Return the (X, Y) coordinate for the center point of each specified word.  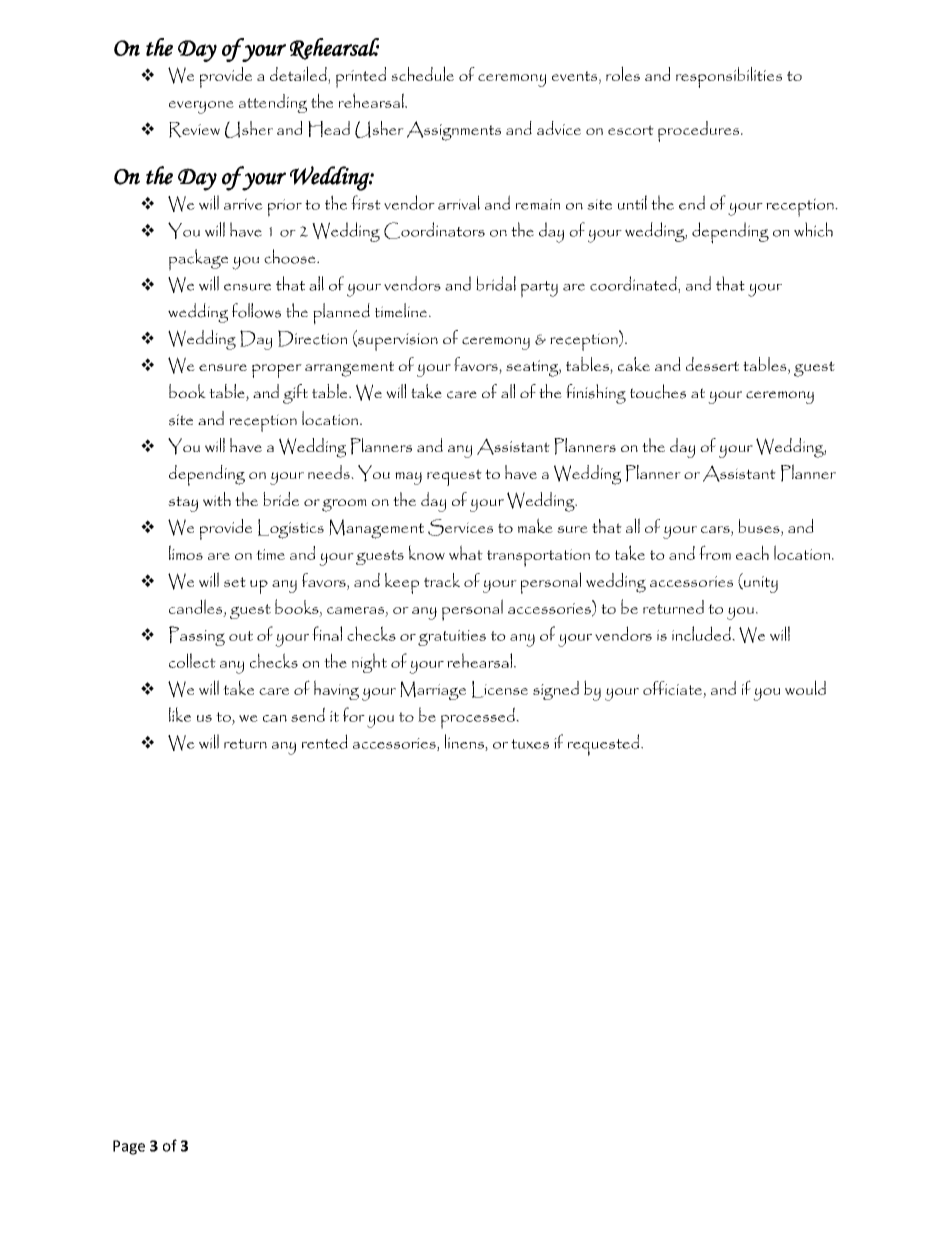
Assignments (454, 131)
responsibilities (729, 77)
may (408, 478)
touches (658, 391)
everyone (201, 107)
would (805, 687)
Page (129, 1147)
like (180, 714)
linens (465, 742)
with (217, 499)
